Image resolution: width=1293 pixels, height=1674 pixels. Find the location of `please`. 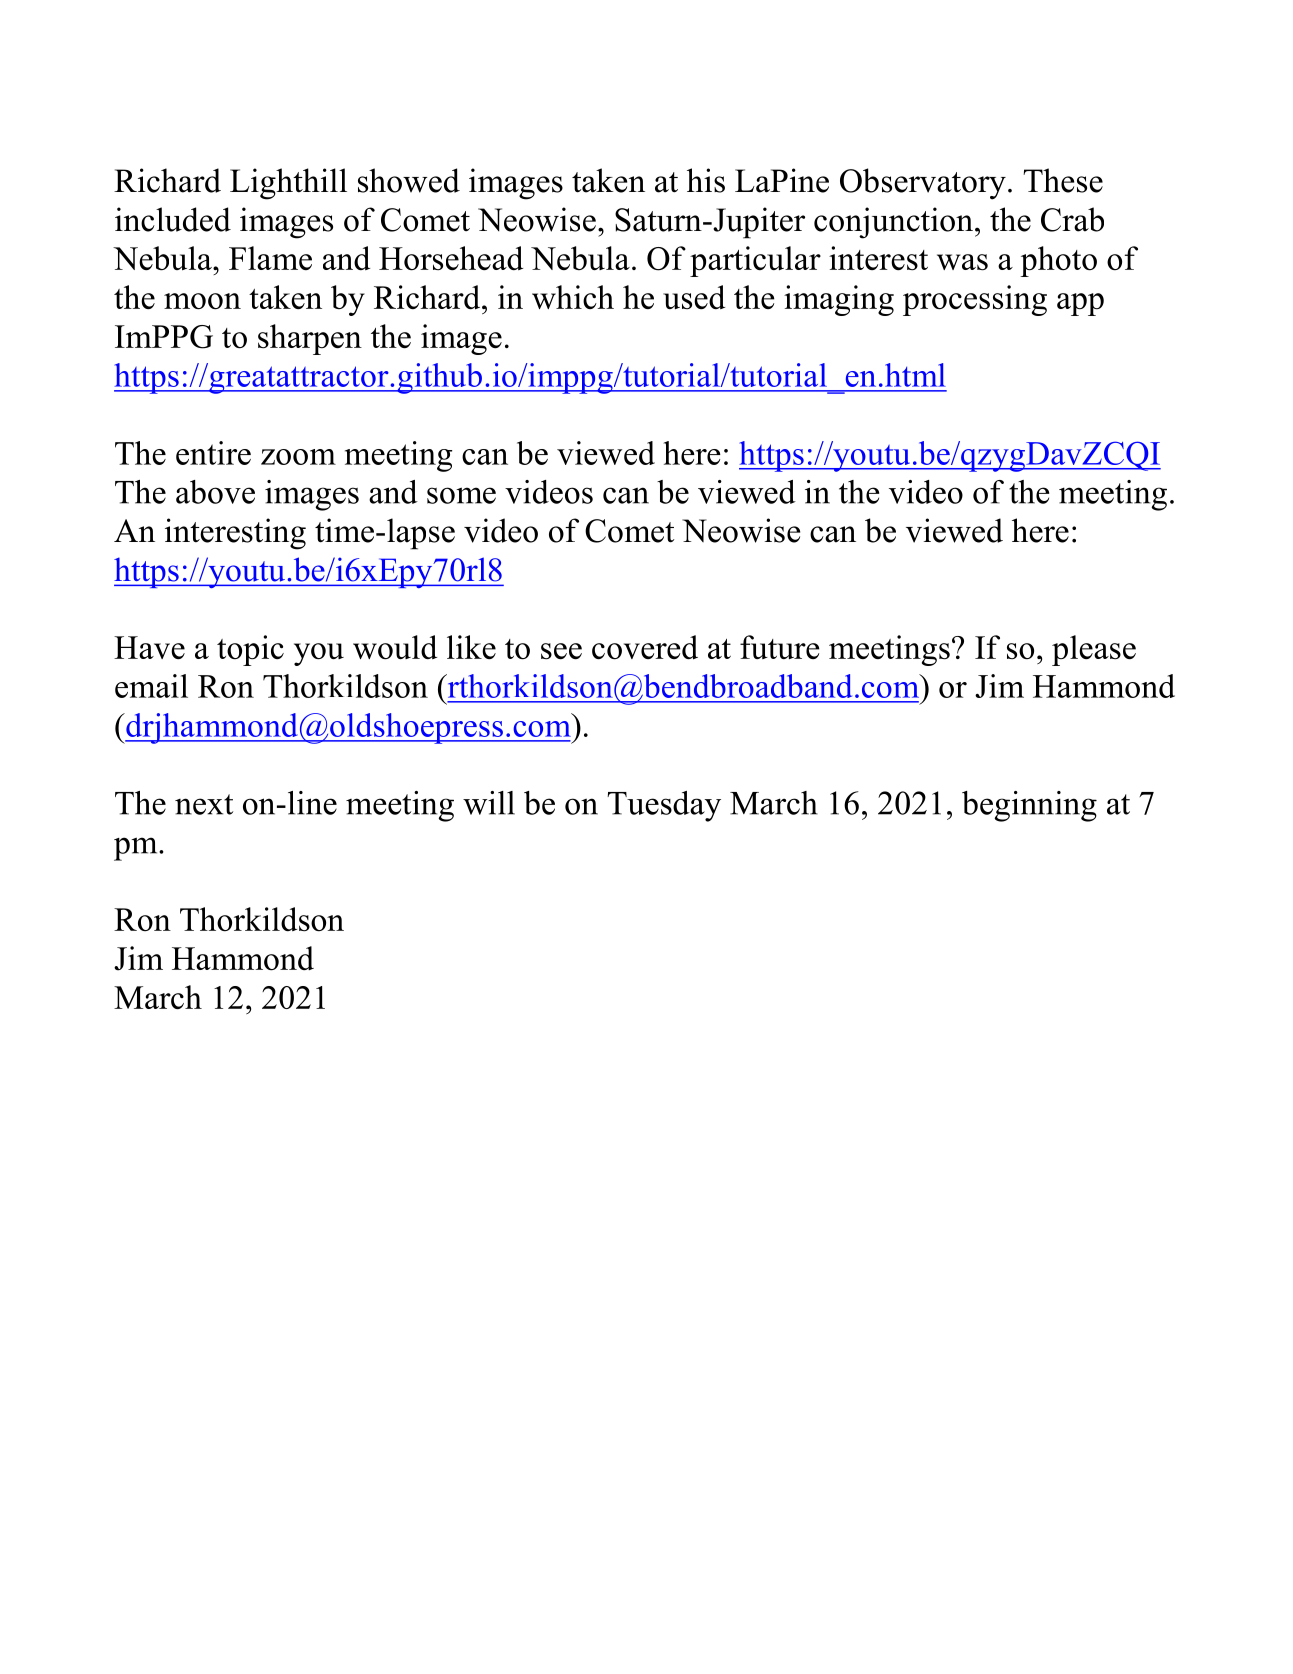

please is located at coordinates (1094, 650).
